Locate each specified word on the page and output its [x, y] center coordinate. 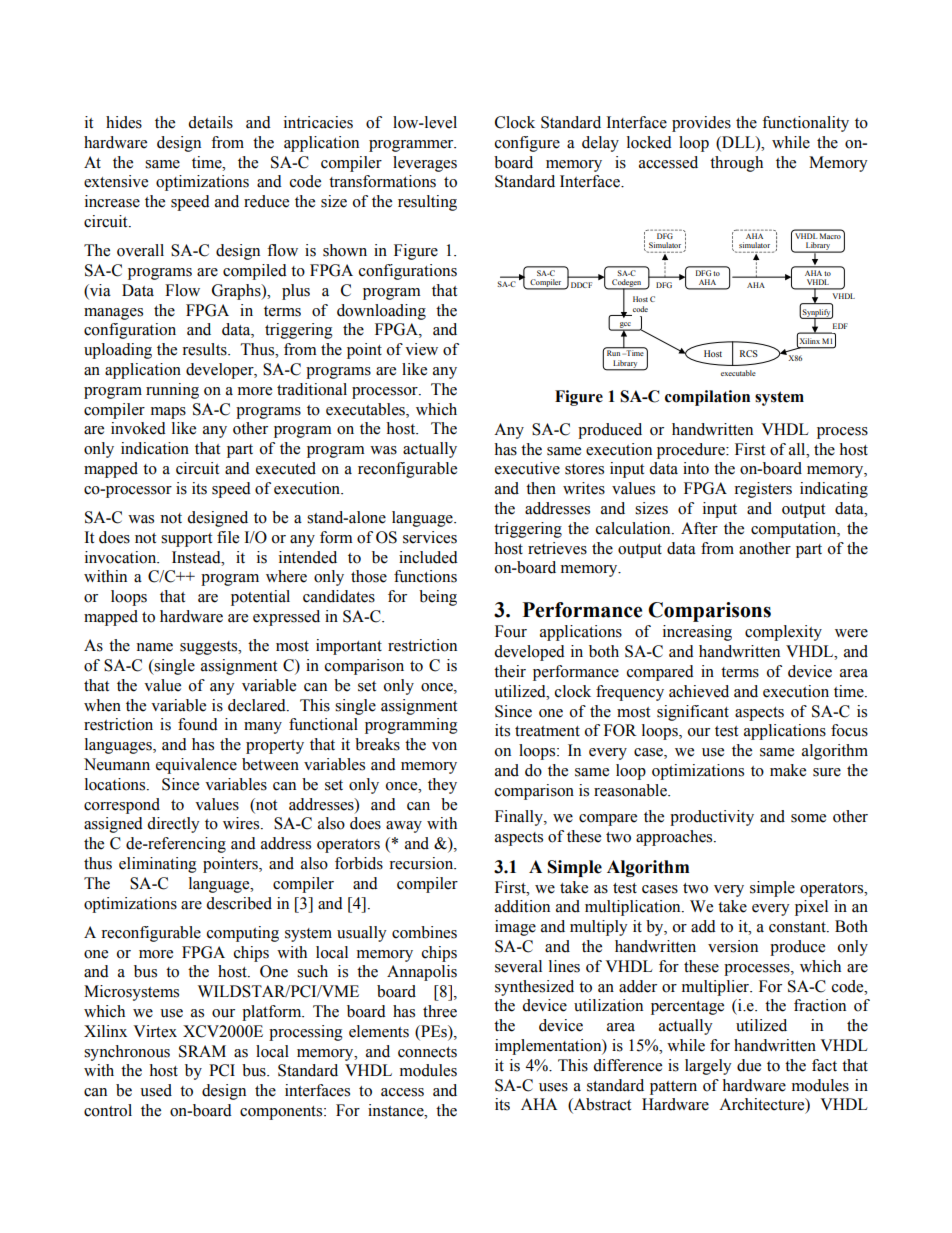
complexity [783, 633]
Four [511, 631]
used [156, 1090]
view [421, 349]
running [172, 391]
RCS [749, 353]
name [154, 647]
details [210, 122]
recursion [422, 863]
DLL [738, 142]
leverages [425, 164]
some [808, 818]
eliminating [158, 865]
